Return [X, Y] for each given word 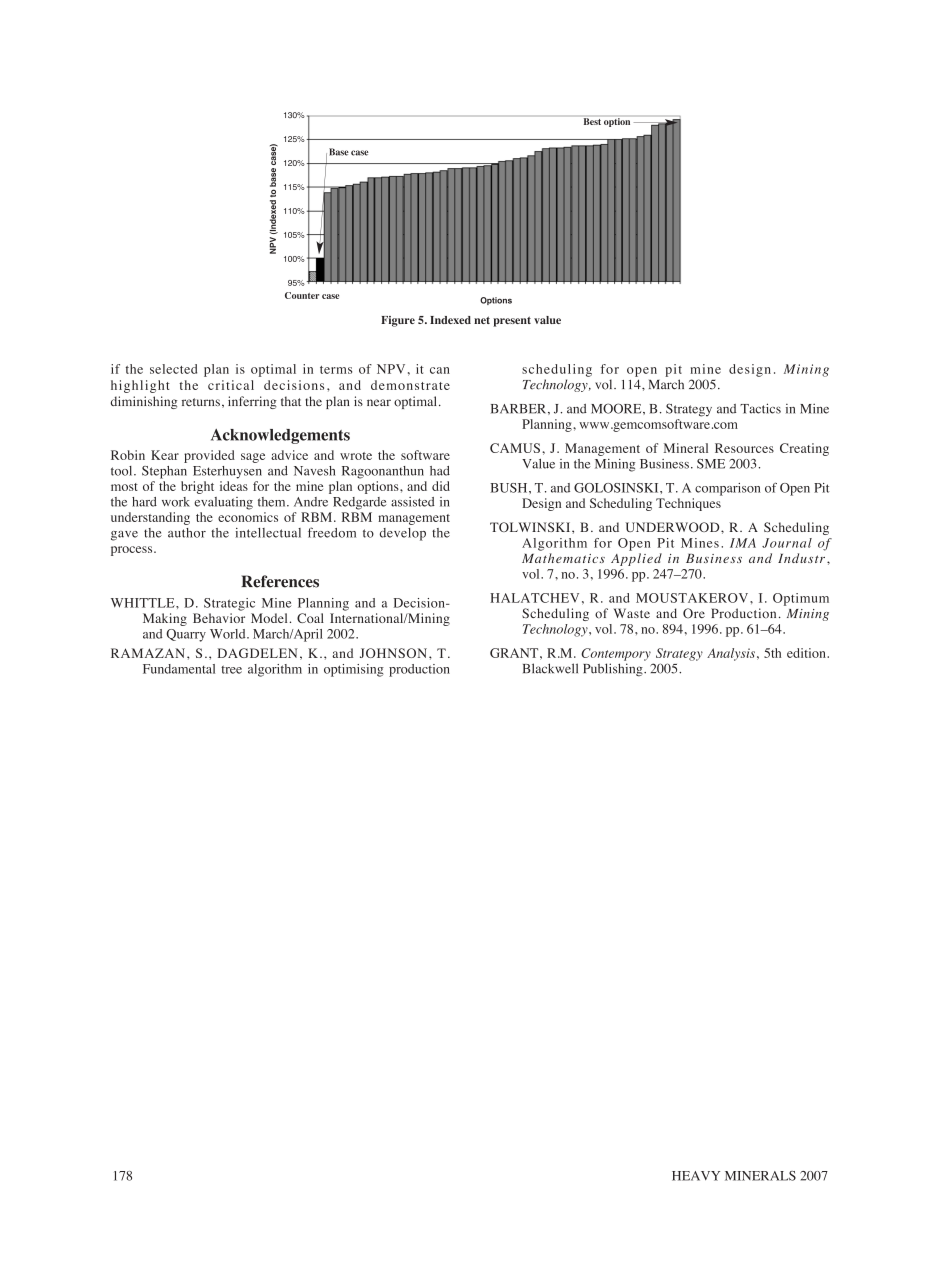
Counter [302, 295]
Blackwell [550, 668]
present [512, 321]
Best [592, 121]
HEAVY [696, 1176]
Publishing [614, 670]
